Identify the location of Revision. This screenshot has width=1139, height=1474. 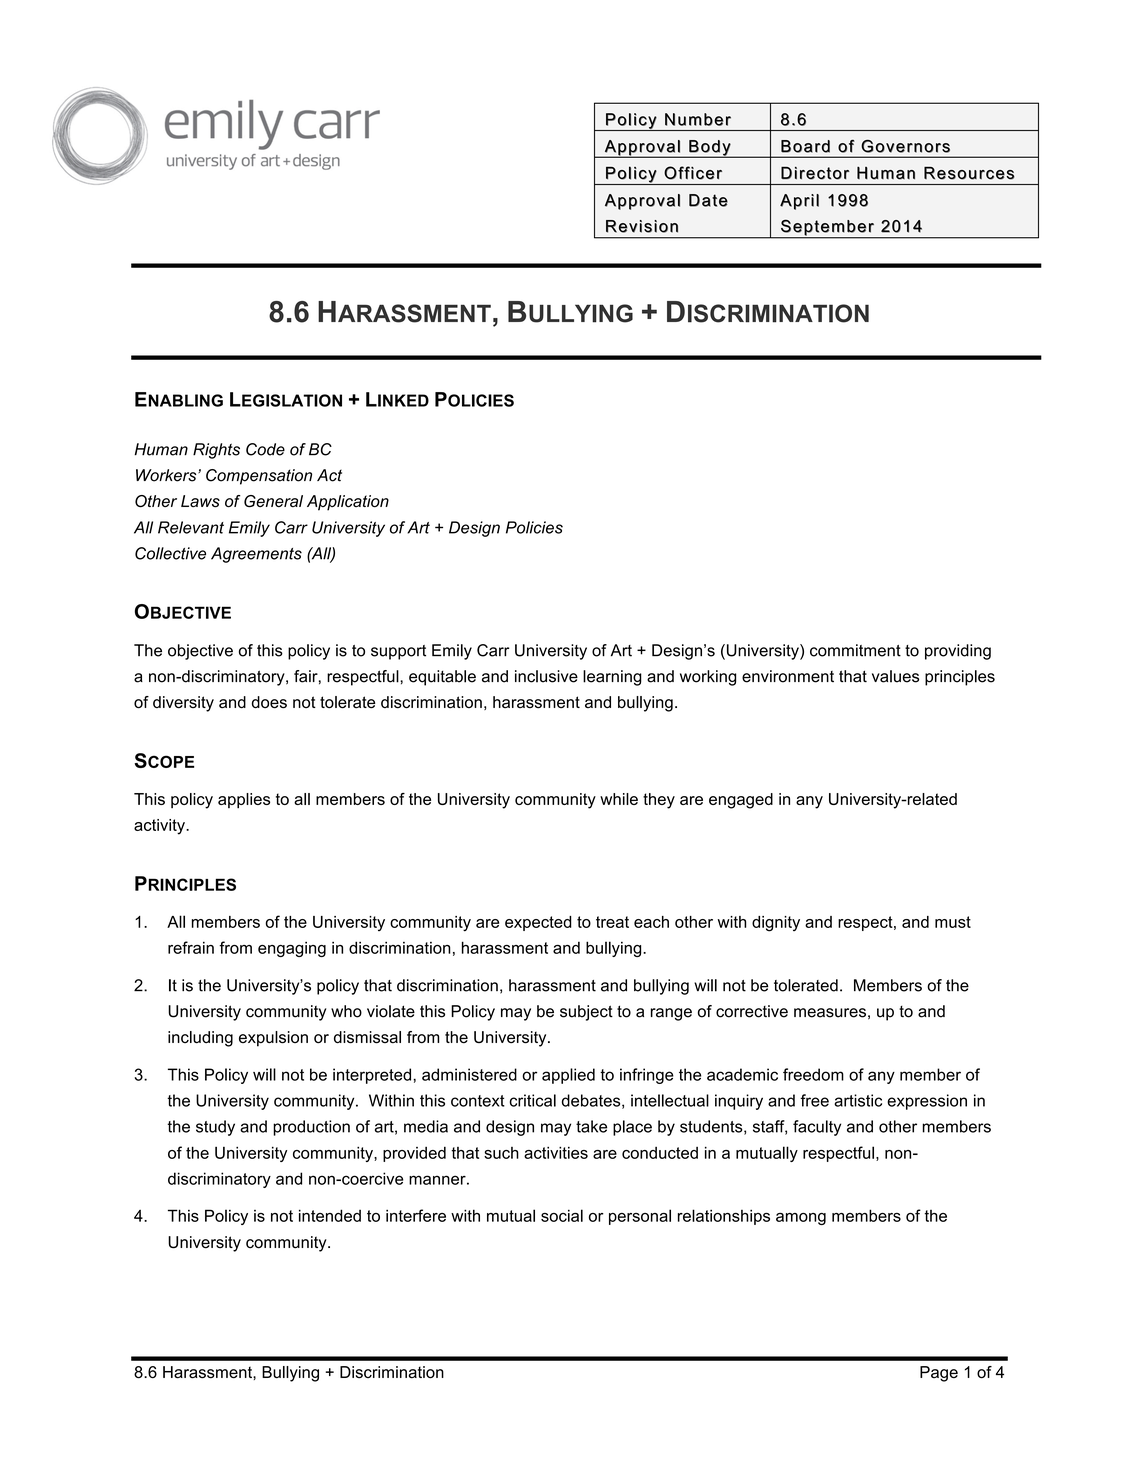
(642, 226).
